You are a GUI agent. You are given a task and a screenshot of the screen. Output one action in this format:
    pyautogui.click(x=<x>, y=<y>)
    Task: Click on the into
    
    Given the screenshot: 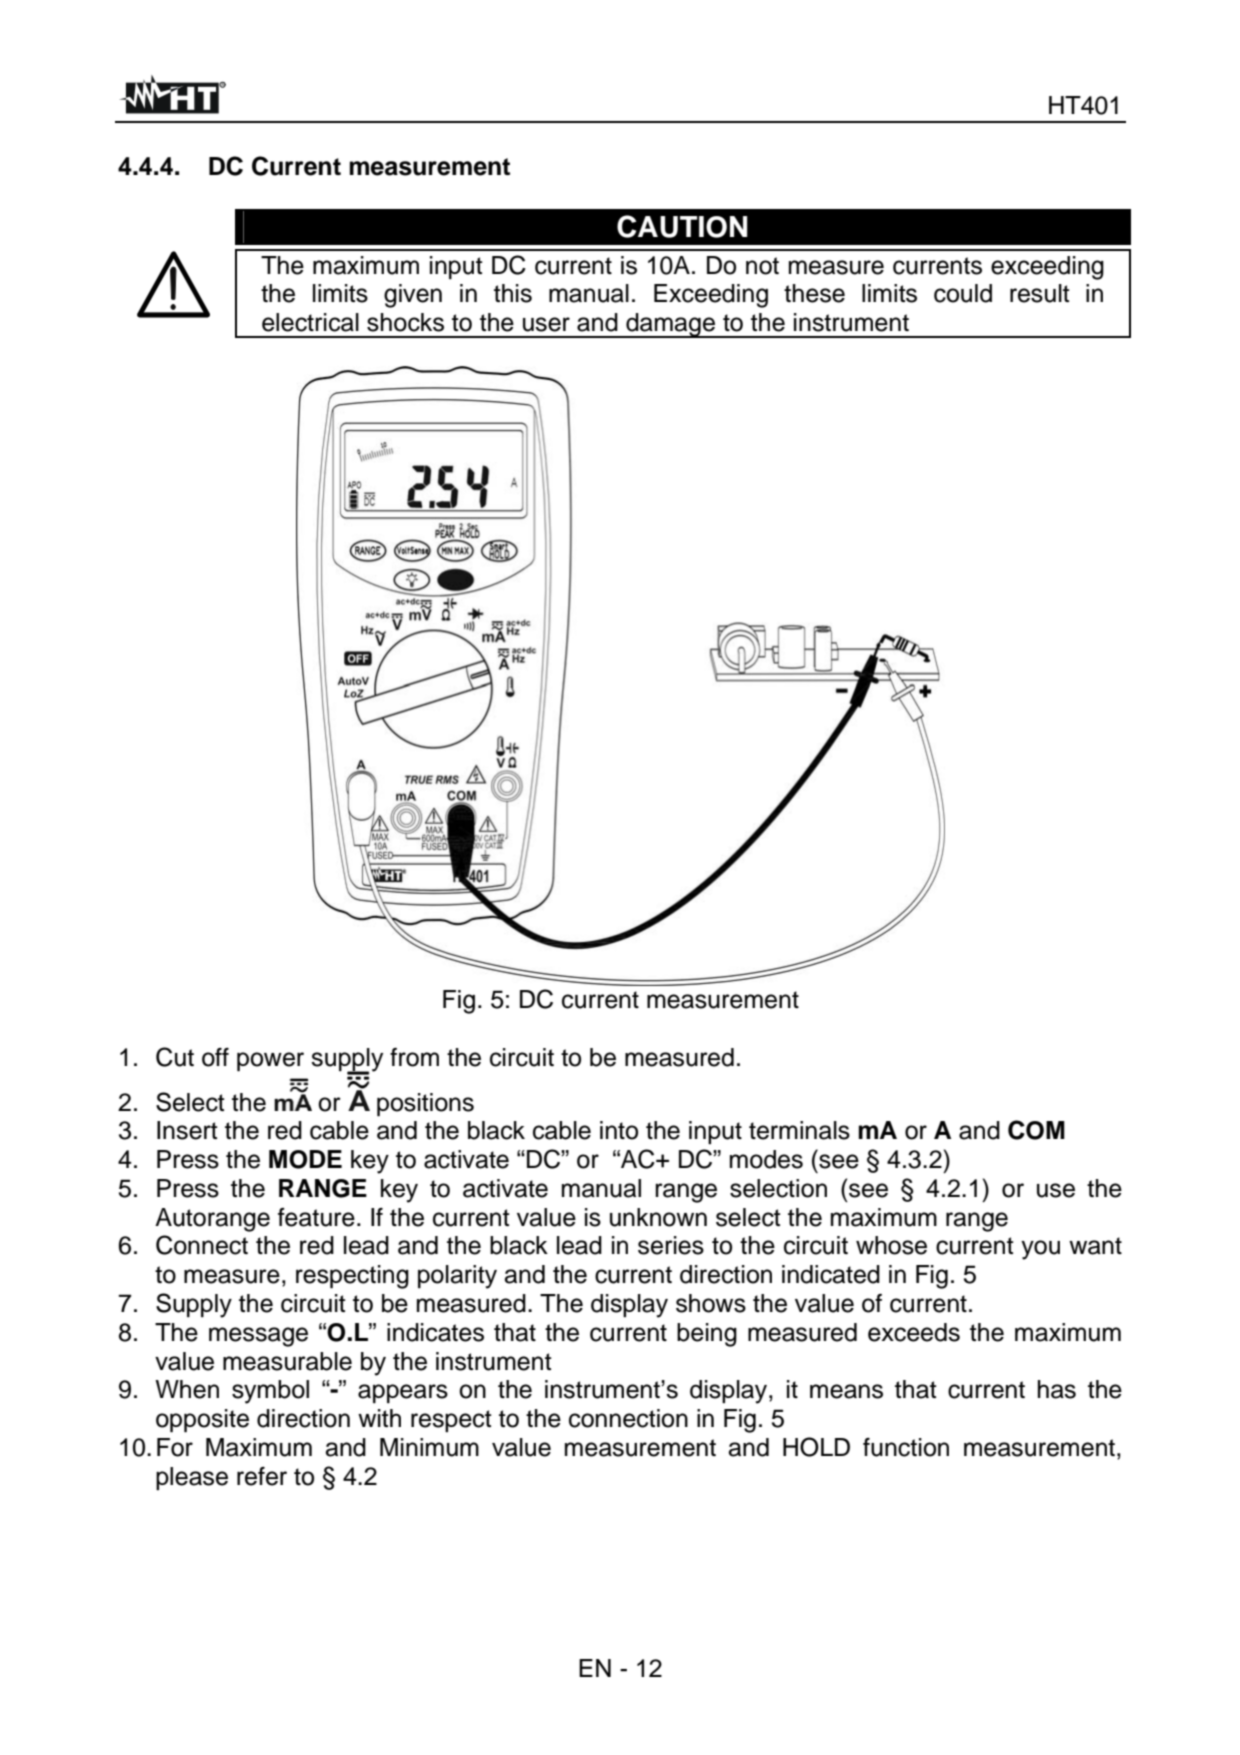 What is the action you would take?
    pyautogui.click(x=619, y=1130)
